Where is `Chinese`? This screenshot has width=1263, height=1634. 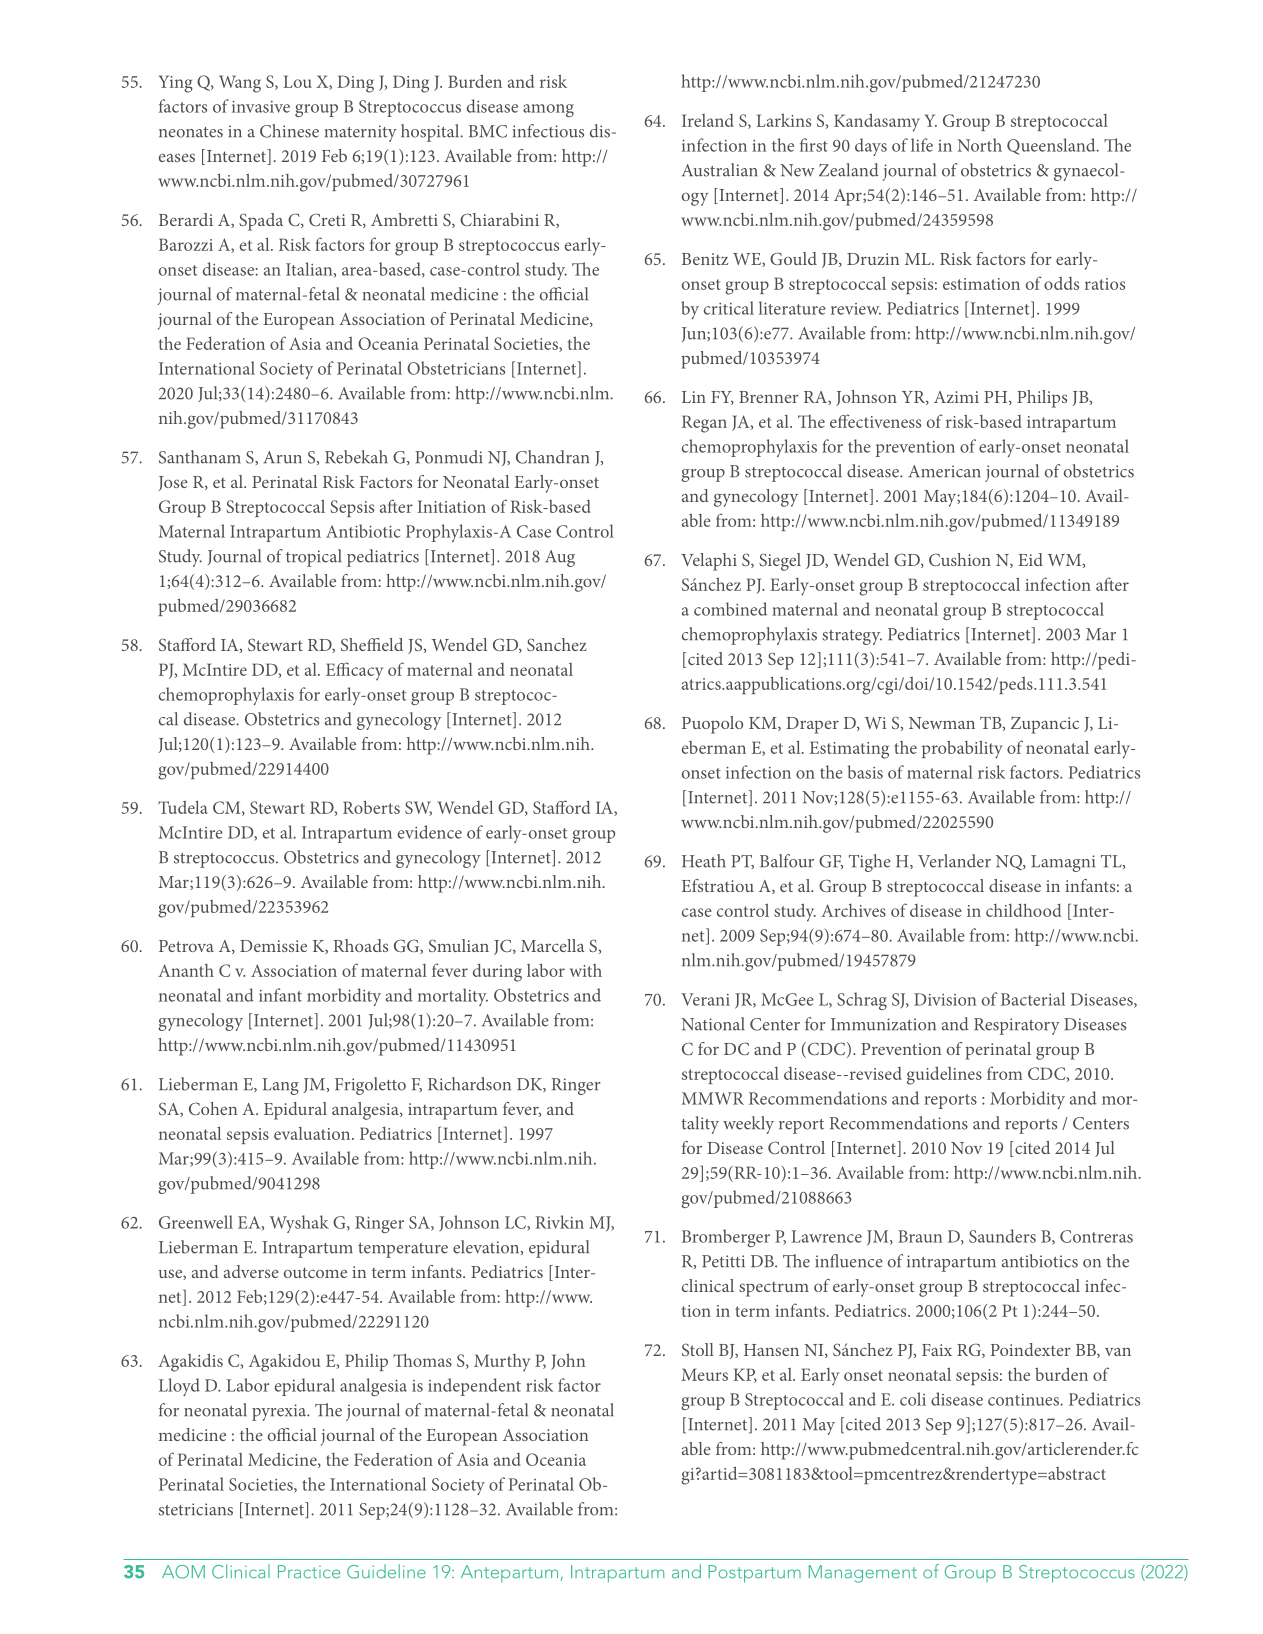 Chinese is located at coordinates (289, 131).
